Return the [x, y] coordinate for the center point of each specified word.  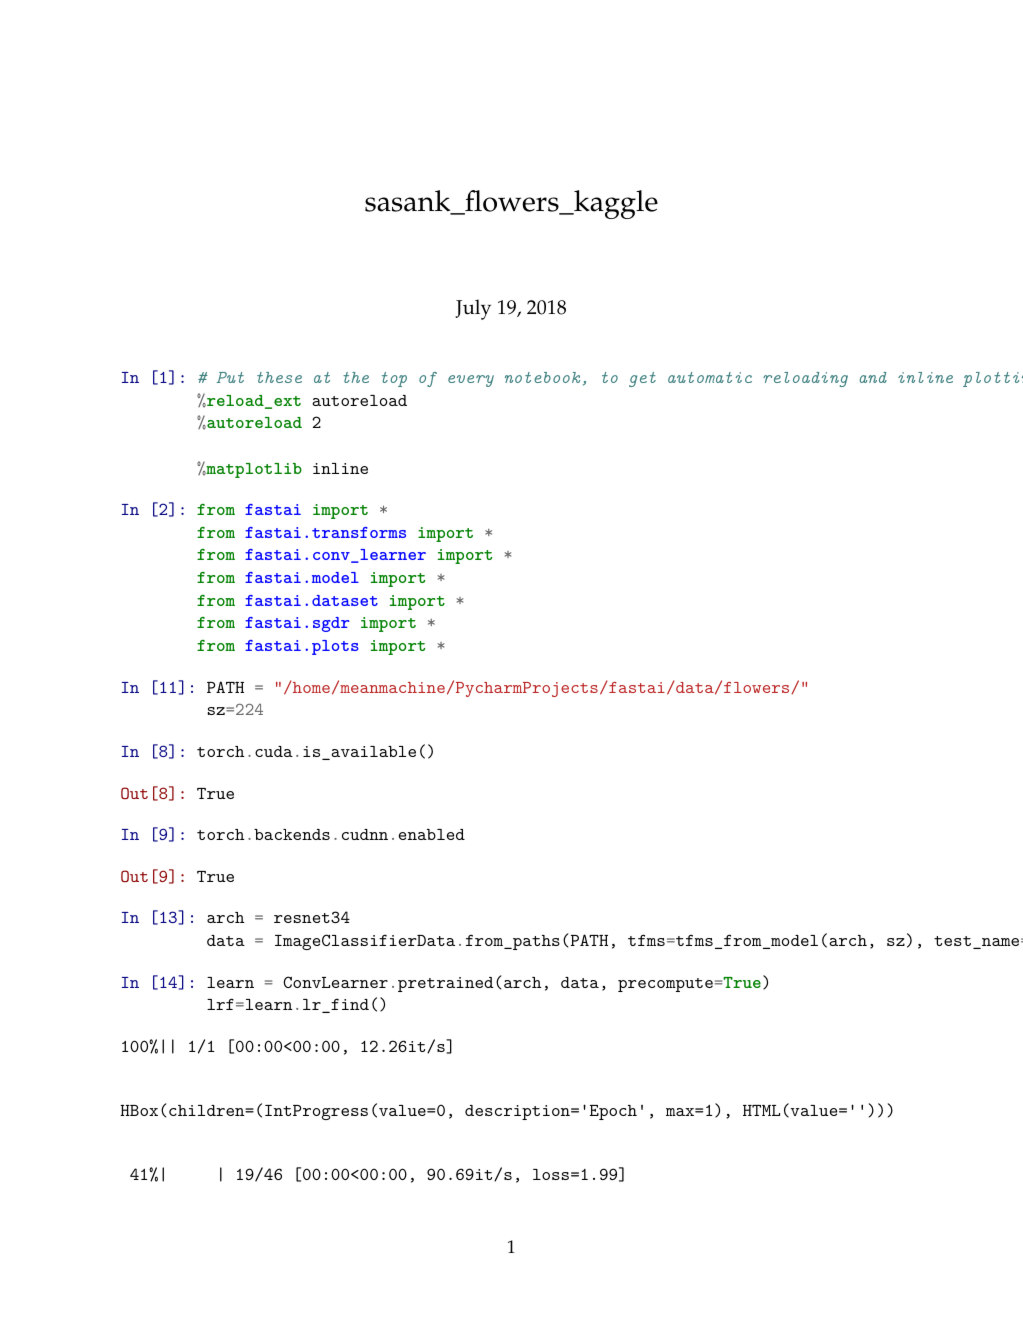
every [471, 381]
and [873, 377]
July [473, 309]
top [394, 379]
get [642, 379]
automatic [710, 377]
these [279, 377]
